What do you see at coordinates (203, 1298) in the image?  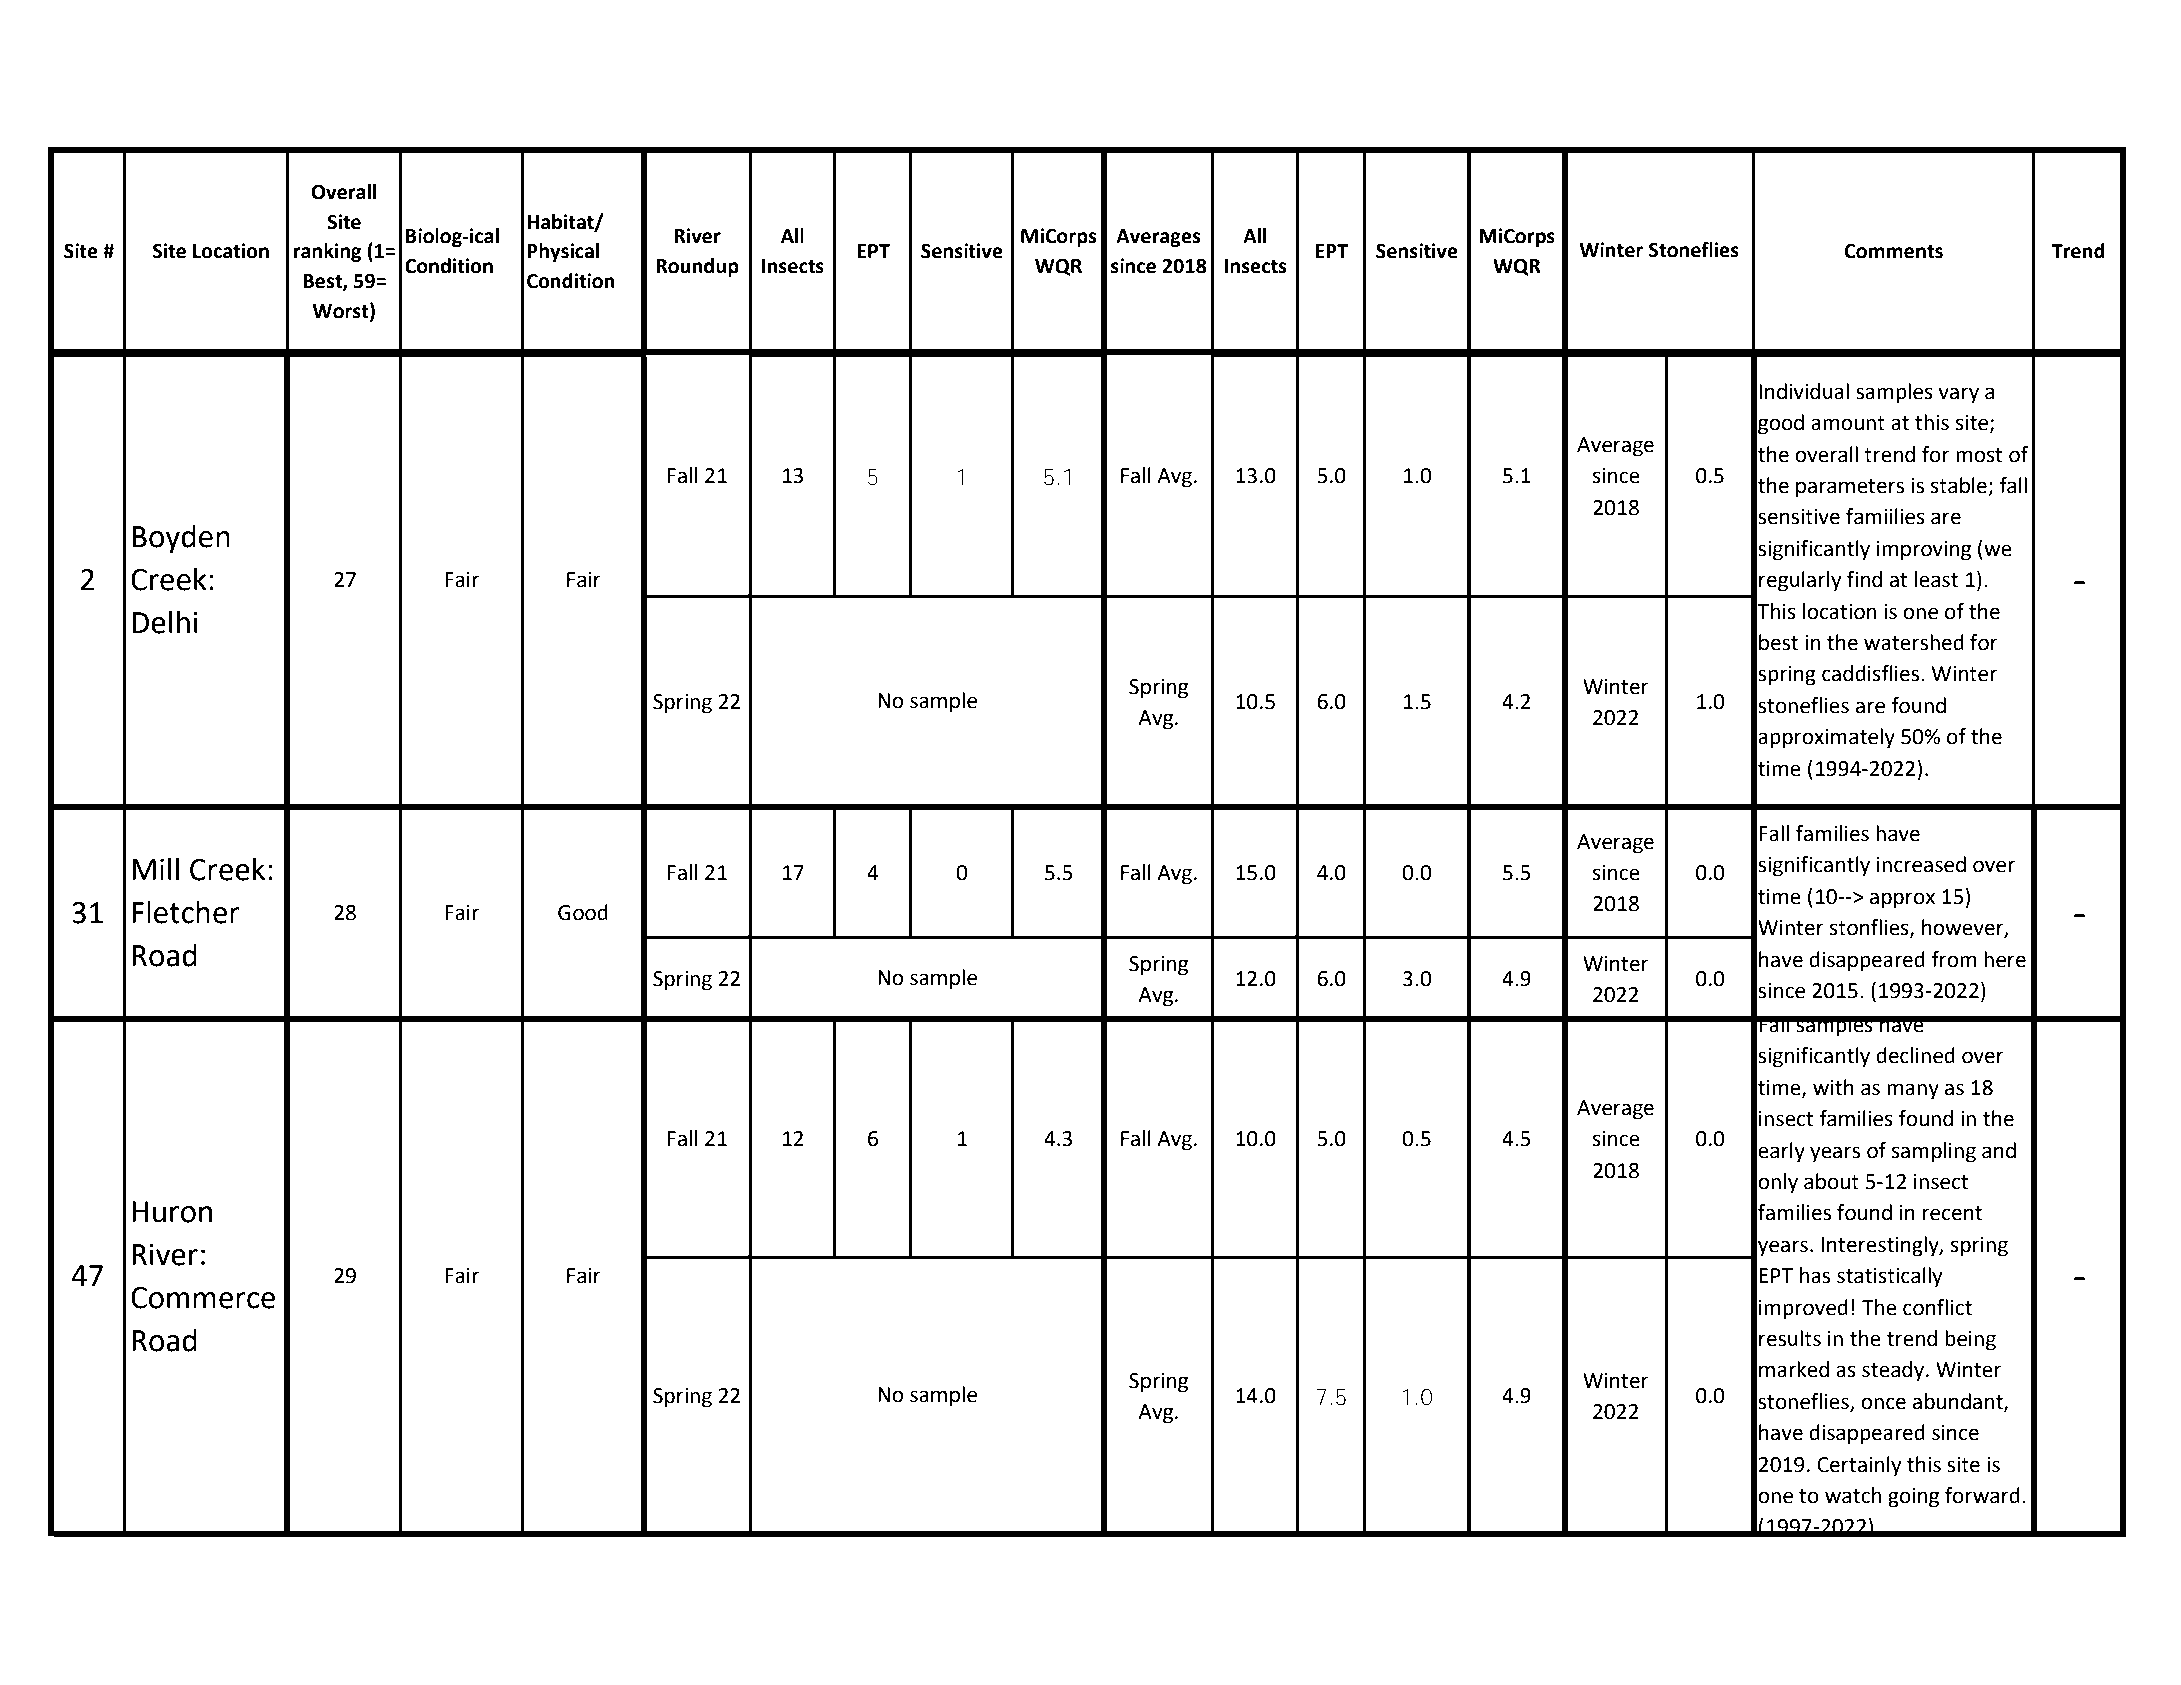 I see `Commerce` at bounding box center [203, 1298].
